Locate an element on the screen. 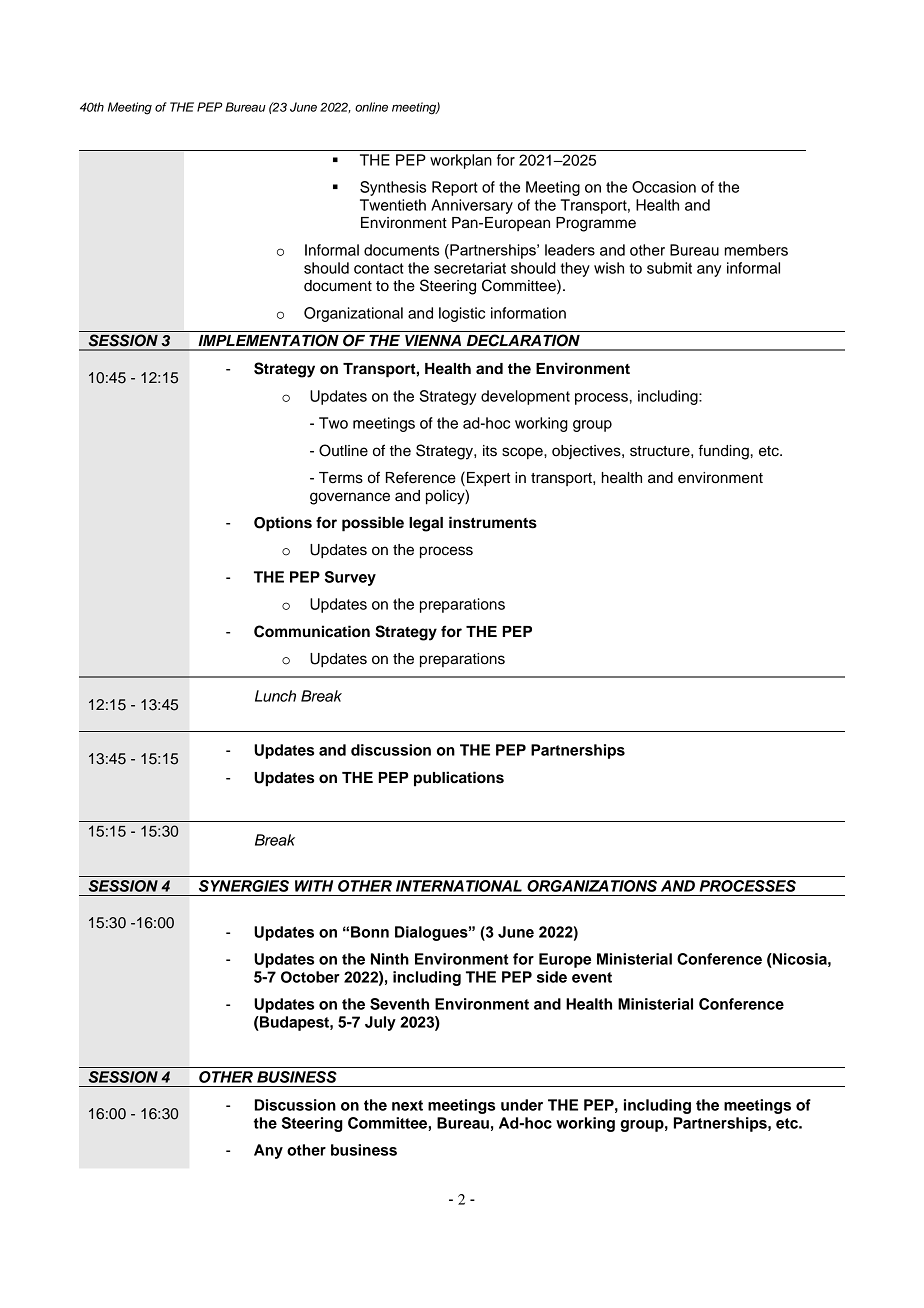 Image resolution: width=924 pixels, height=1308 pixels. Occasion is located at coordinates (664, 187).
